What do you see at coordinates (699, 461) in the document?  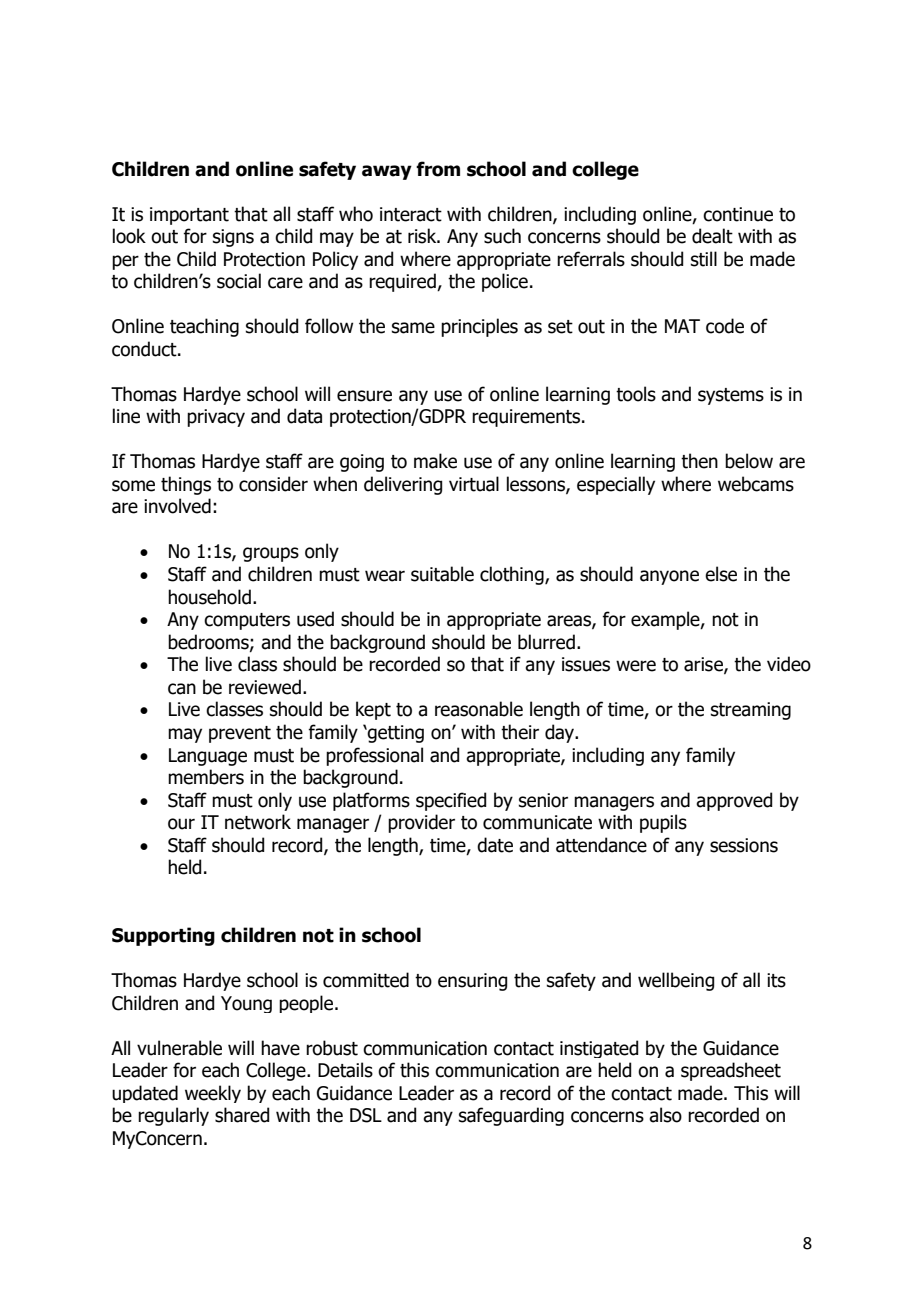 I see `then` at bounding box center [699, 461].
